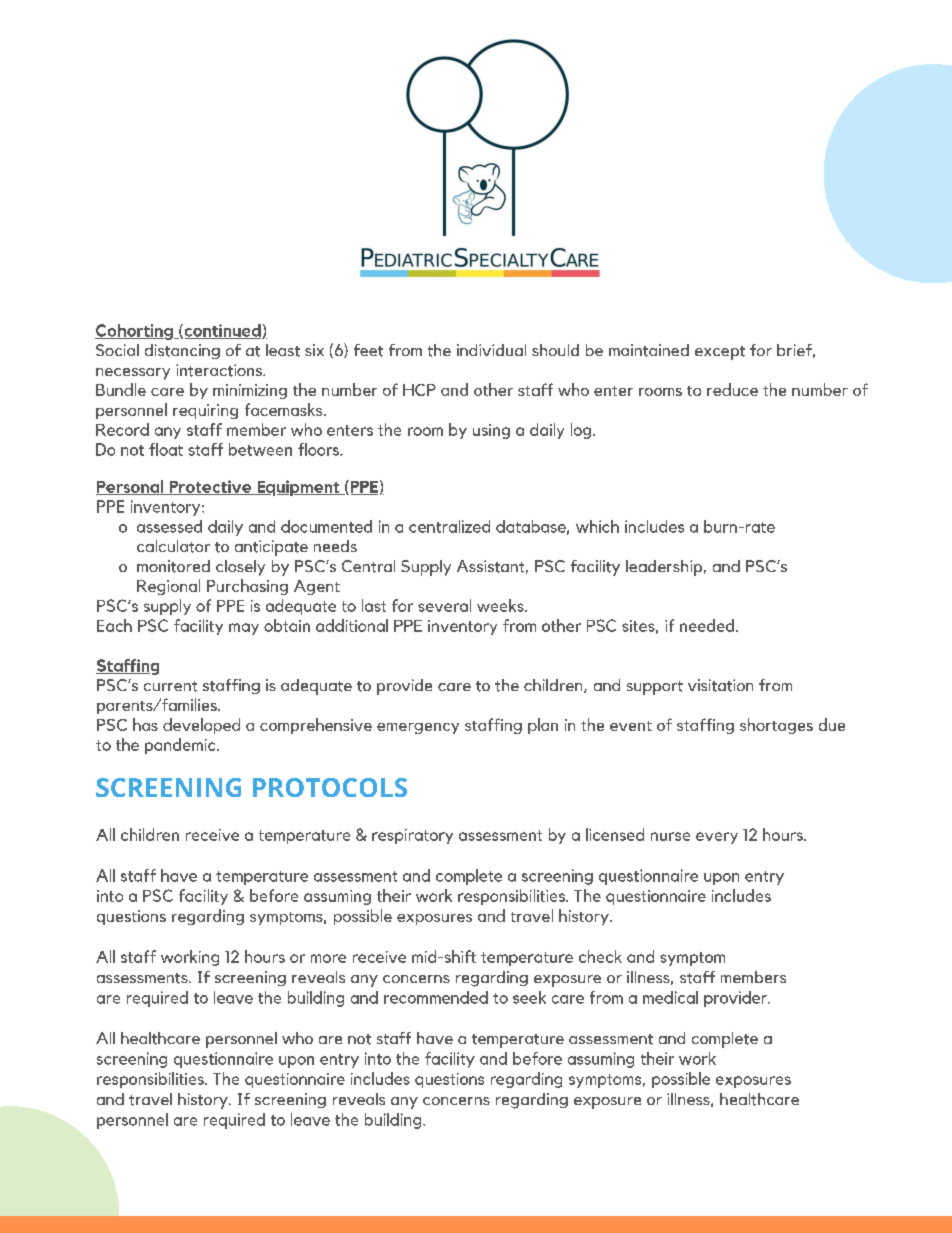 The image size is (952, 1233). What do you see at coordinates (436, 997) in the page?
I see `recommended` at bounding box center [436, 997].
